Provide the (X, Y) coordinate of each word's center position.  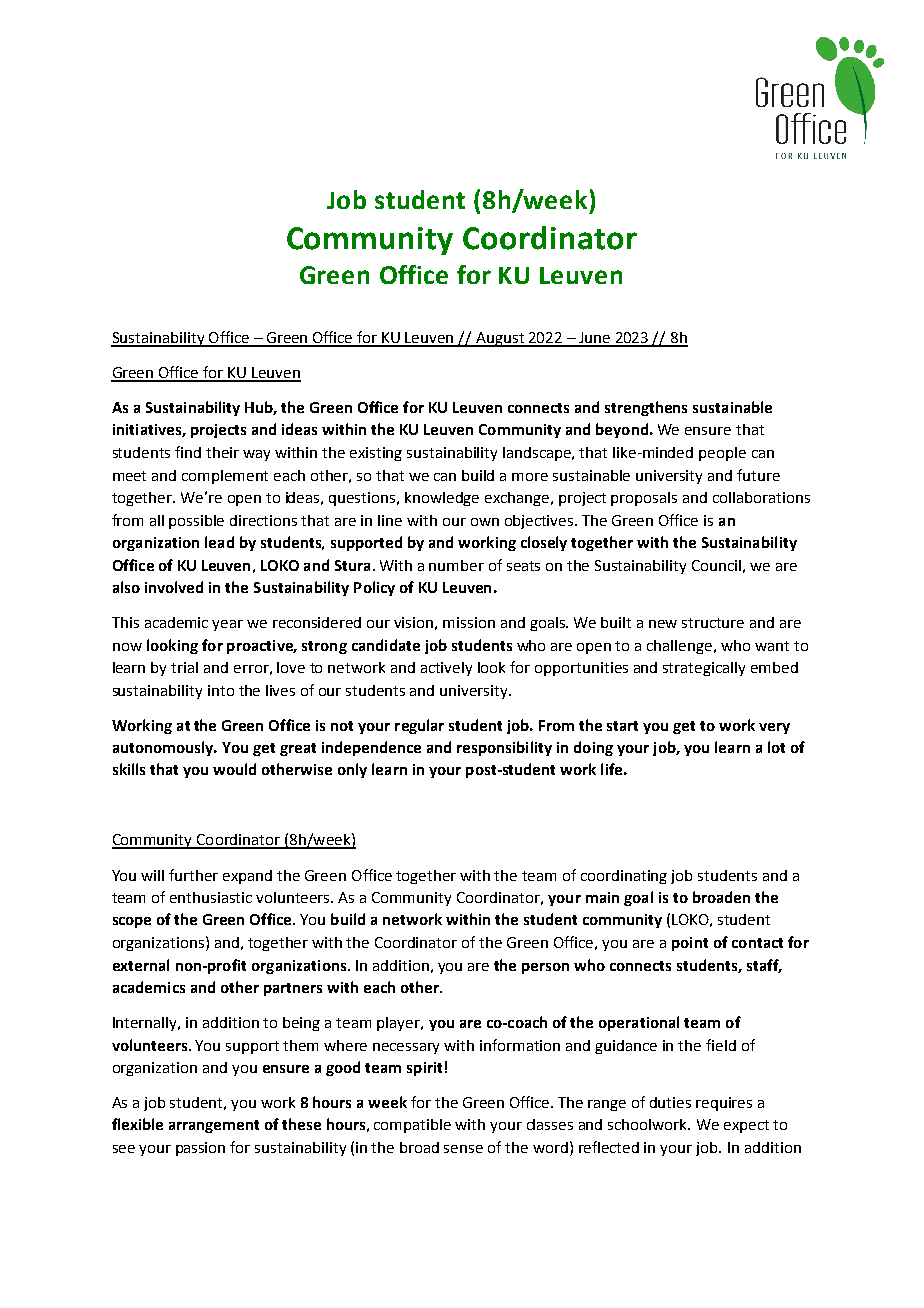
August (500, 339)
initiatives (148, 430)
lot (776, 747)
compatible (412, 1126)
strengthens (646, 408)
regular (419, 726)
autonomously (164, 748)
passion (200, 1149)
